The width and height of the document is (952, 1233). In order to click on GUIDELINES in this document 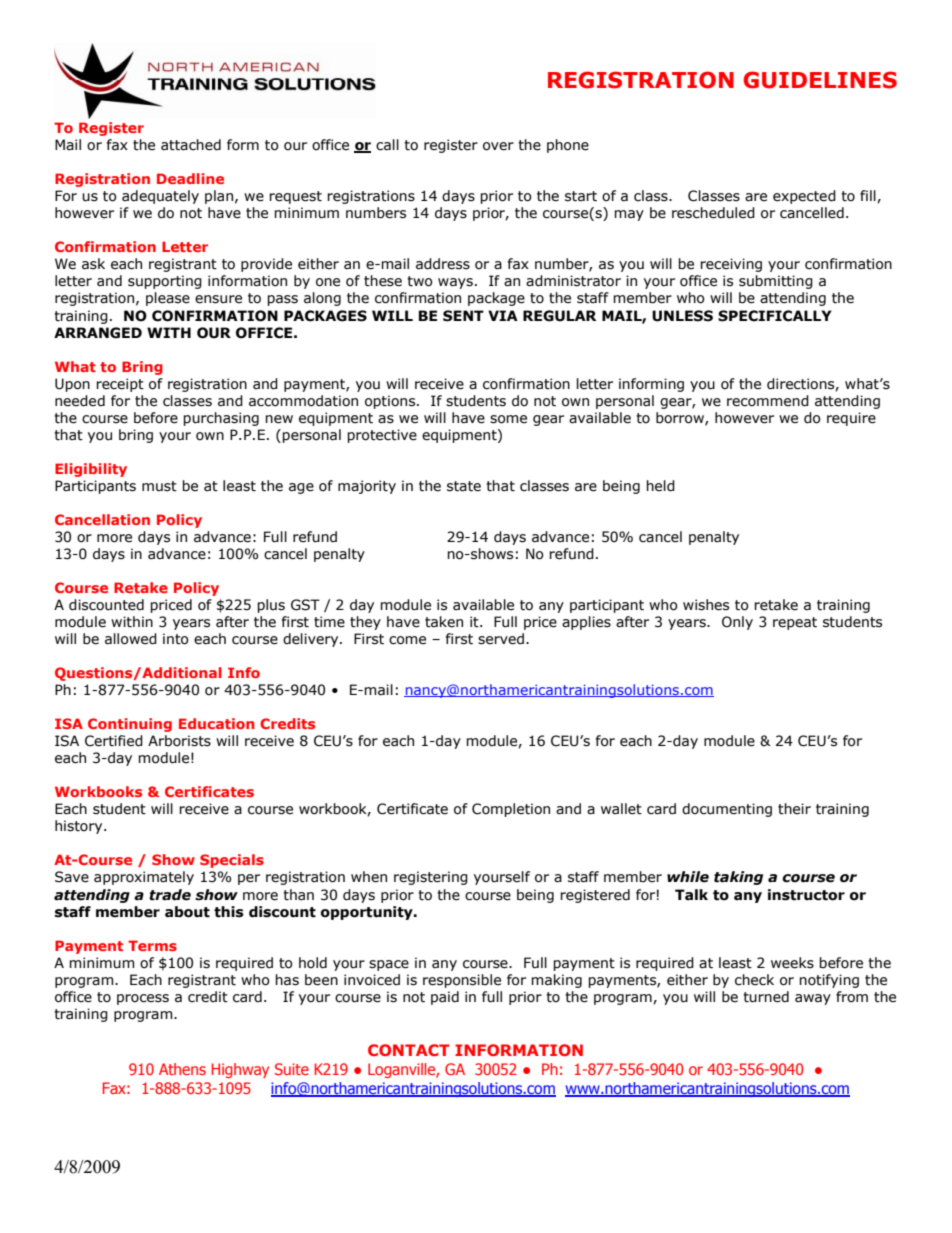, I will do `click(820, 80)`.
